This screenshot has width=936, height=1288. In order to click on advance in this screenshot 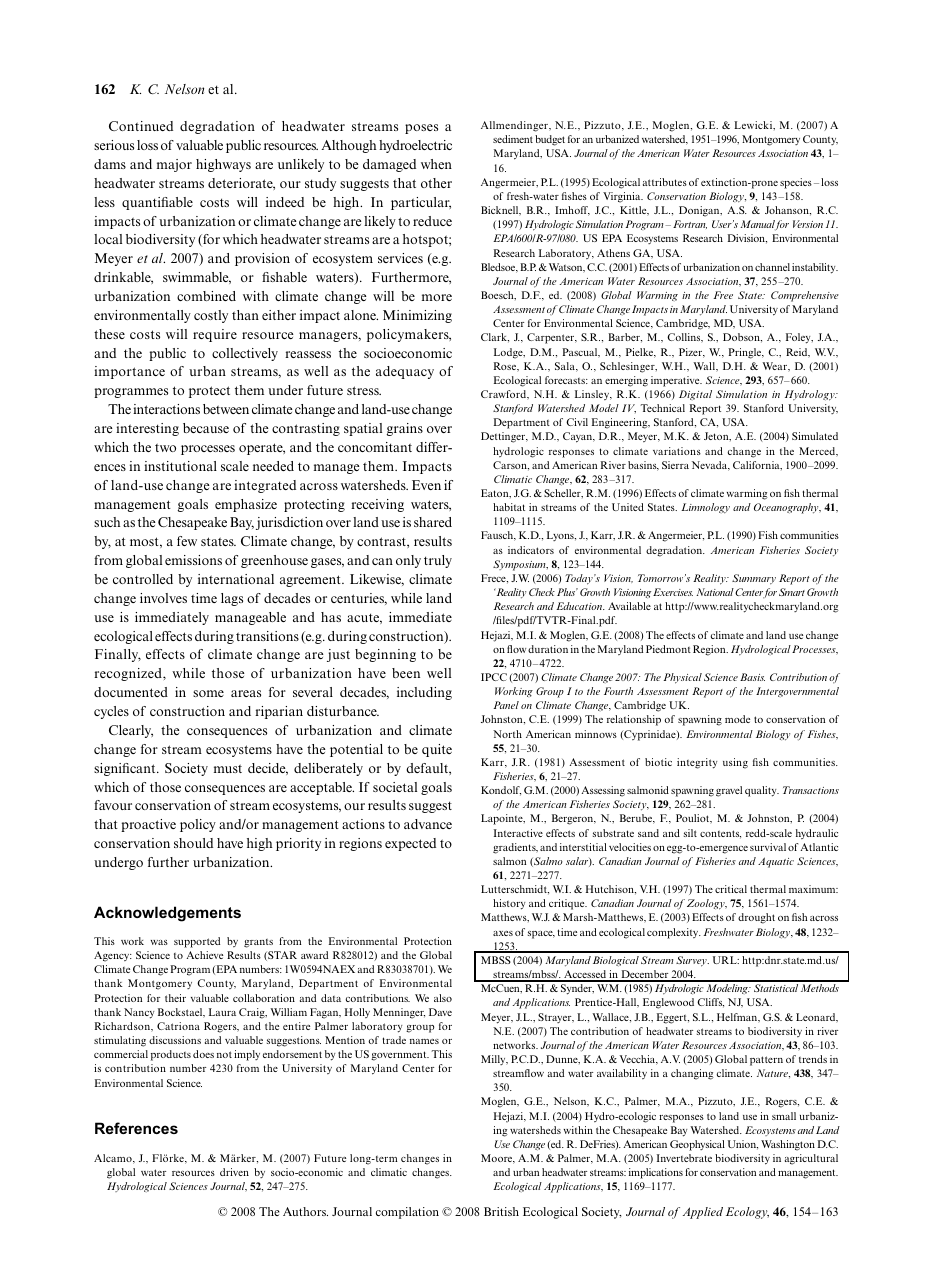, I will do `click(428, 824)`.
